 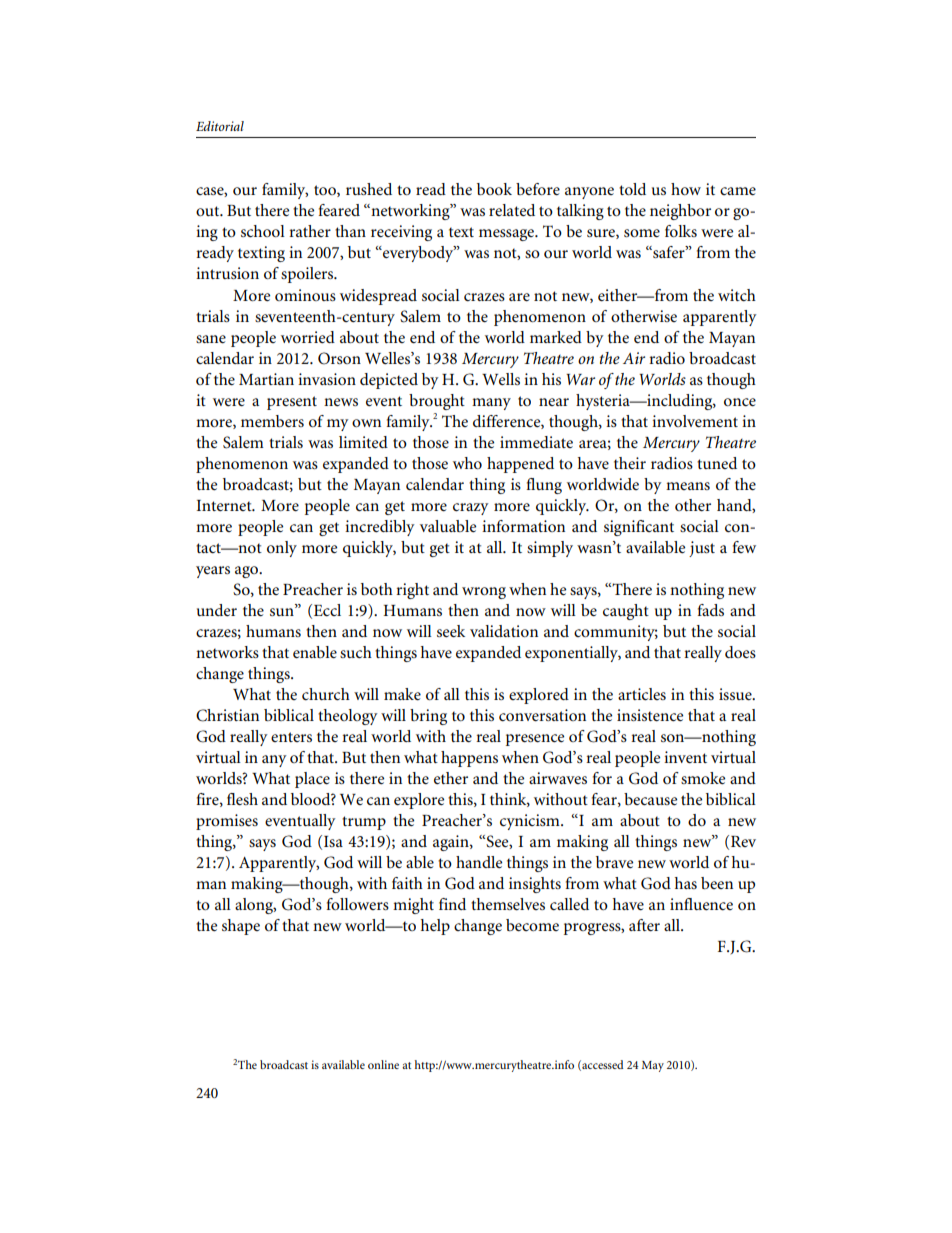 What do you see at coordinates (695, 421) in the screenshot?
I see `involvement` at bounding box center [695, 421].
